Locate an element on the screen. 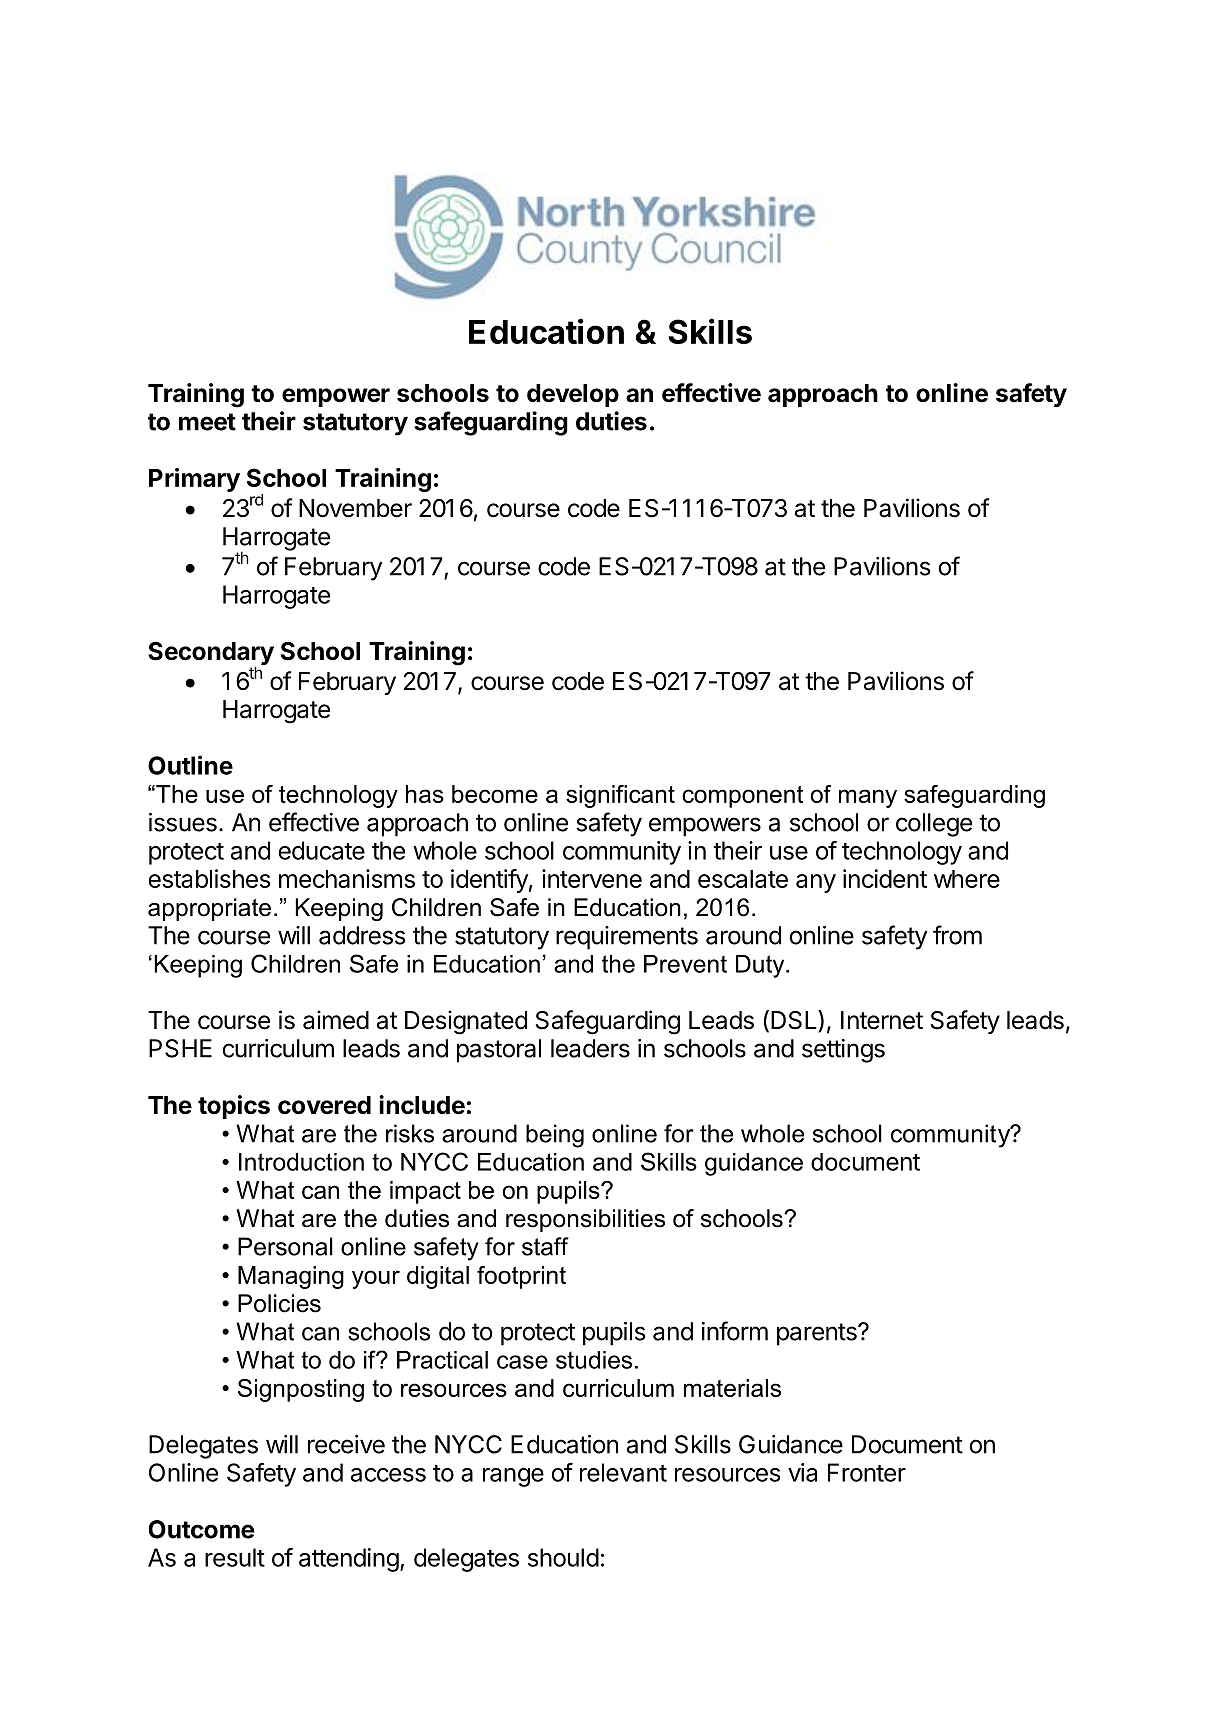 This screenshot has height=1725, width=1220. result is located at coordinates (235, 1557).
